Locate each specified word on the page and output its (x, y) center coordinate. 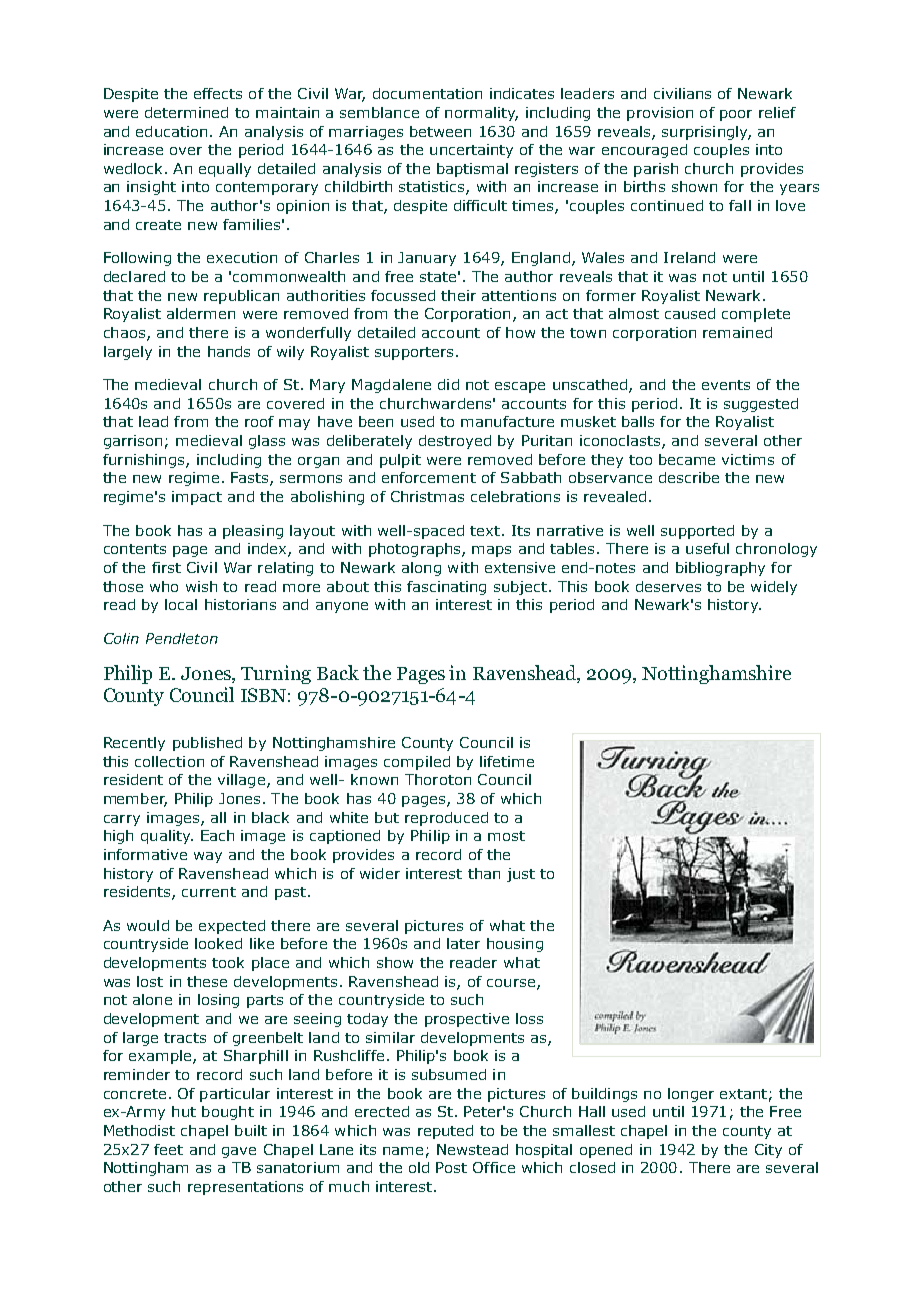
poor (736, 115)
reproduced (446, 819)
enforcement (429, 477)
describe (689, 477)
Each (217, 835)
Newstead (472, 1149)
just (521, 875)
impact (197, 498)
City (768, 1151)
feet (168, 1149)
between (440, 131)
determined (186, 112)
